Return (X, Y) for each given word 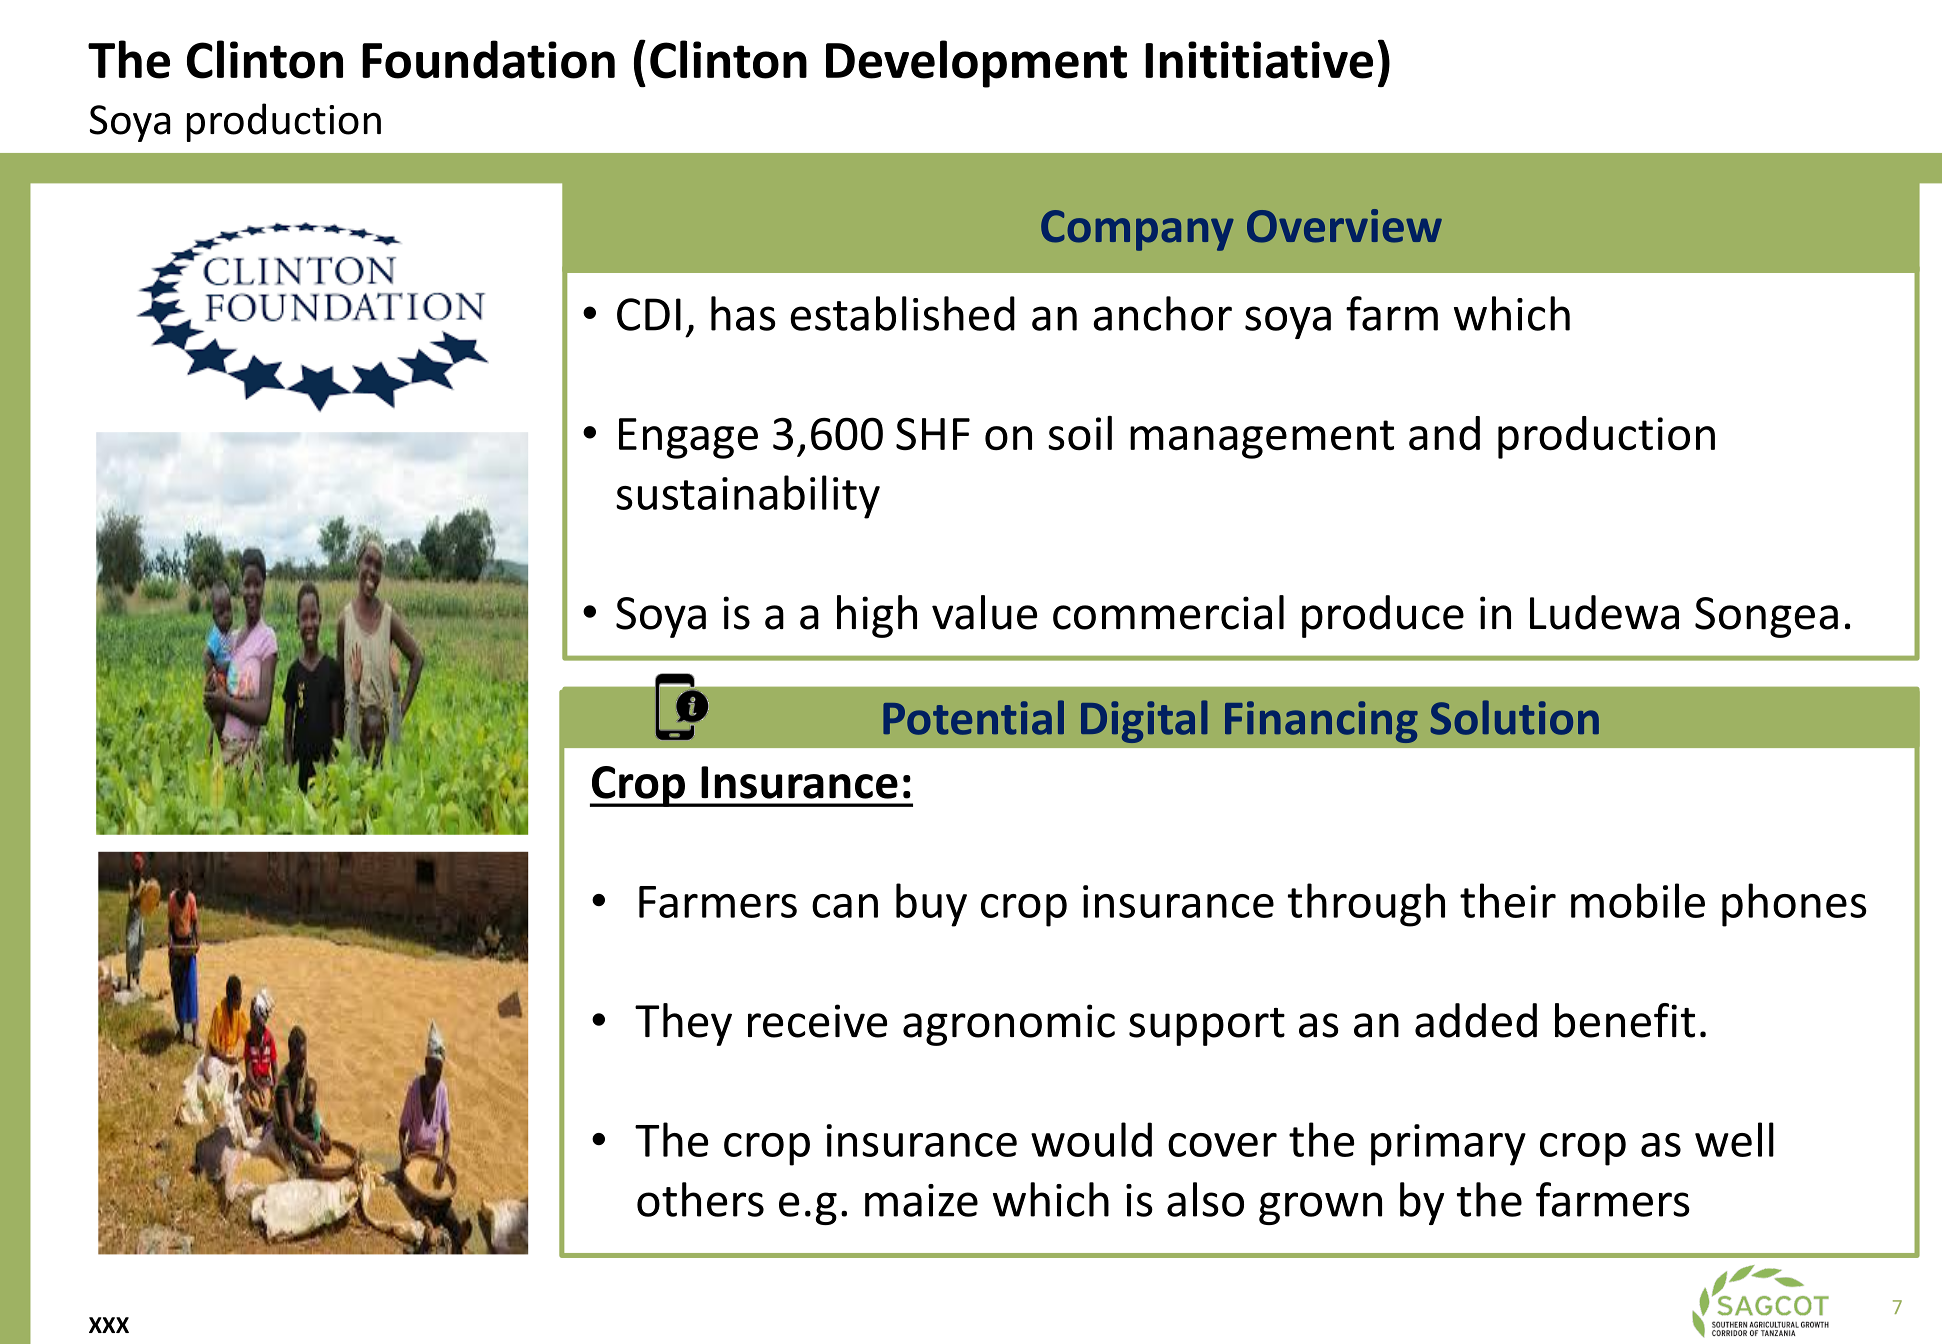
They (683, 1024)
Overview (1344, 226)
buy (931, 905)
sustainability (748, 497)
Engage (688, 438)
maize (921, 1200)
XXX (109, 1325)
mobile (1638, 900)
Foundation (488, 59)
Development (976, 64)
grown (1320, 1208)
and (1444, 433)
